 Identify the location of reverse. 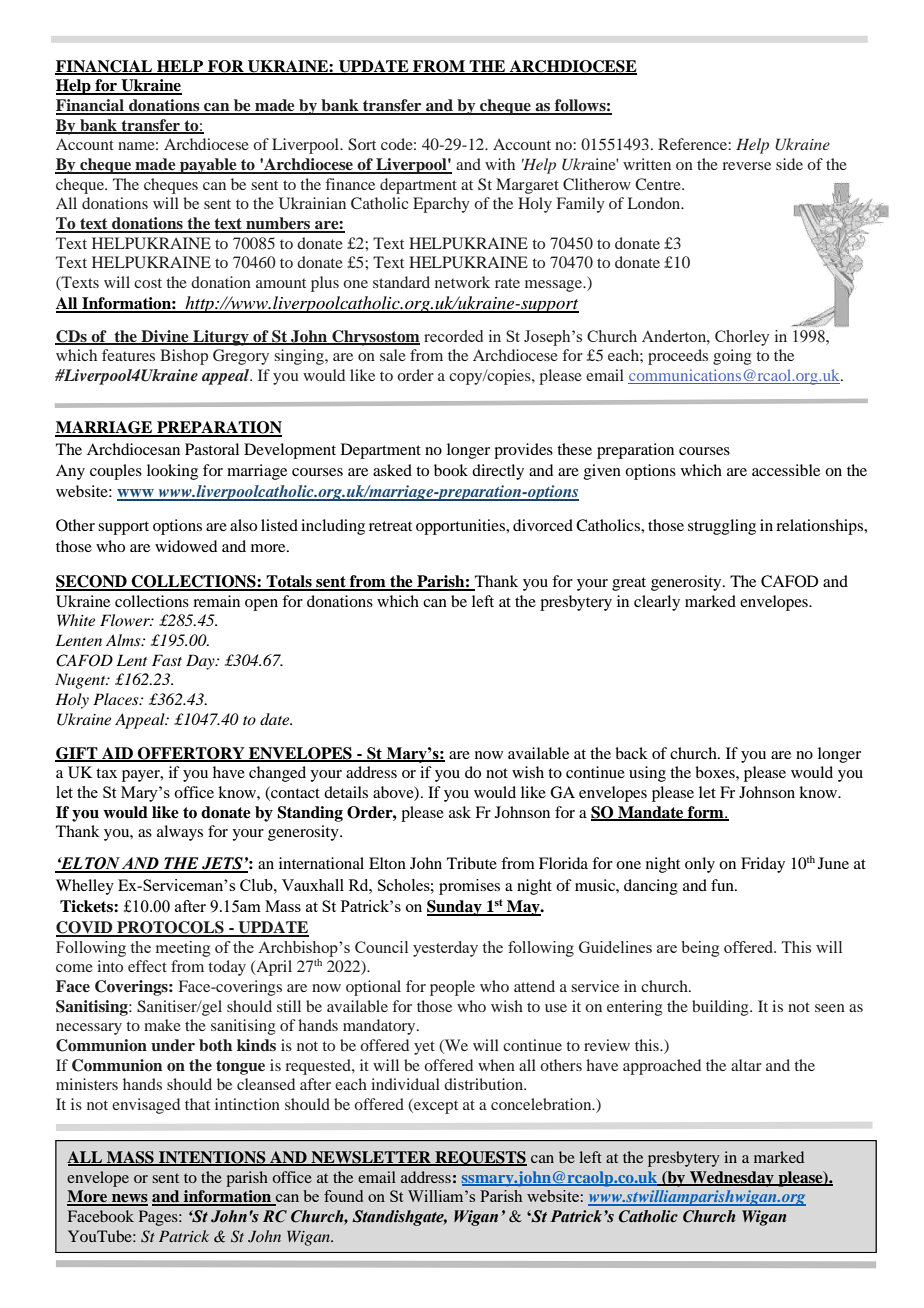
(746, 166).
